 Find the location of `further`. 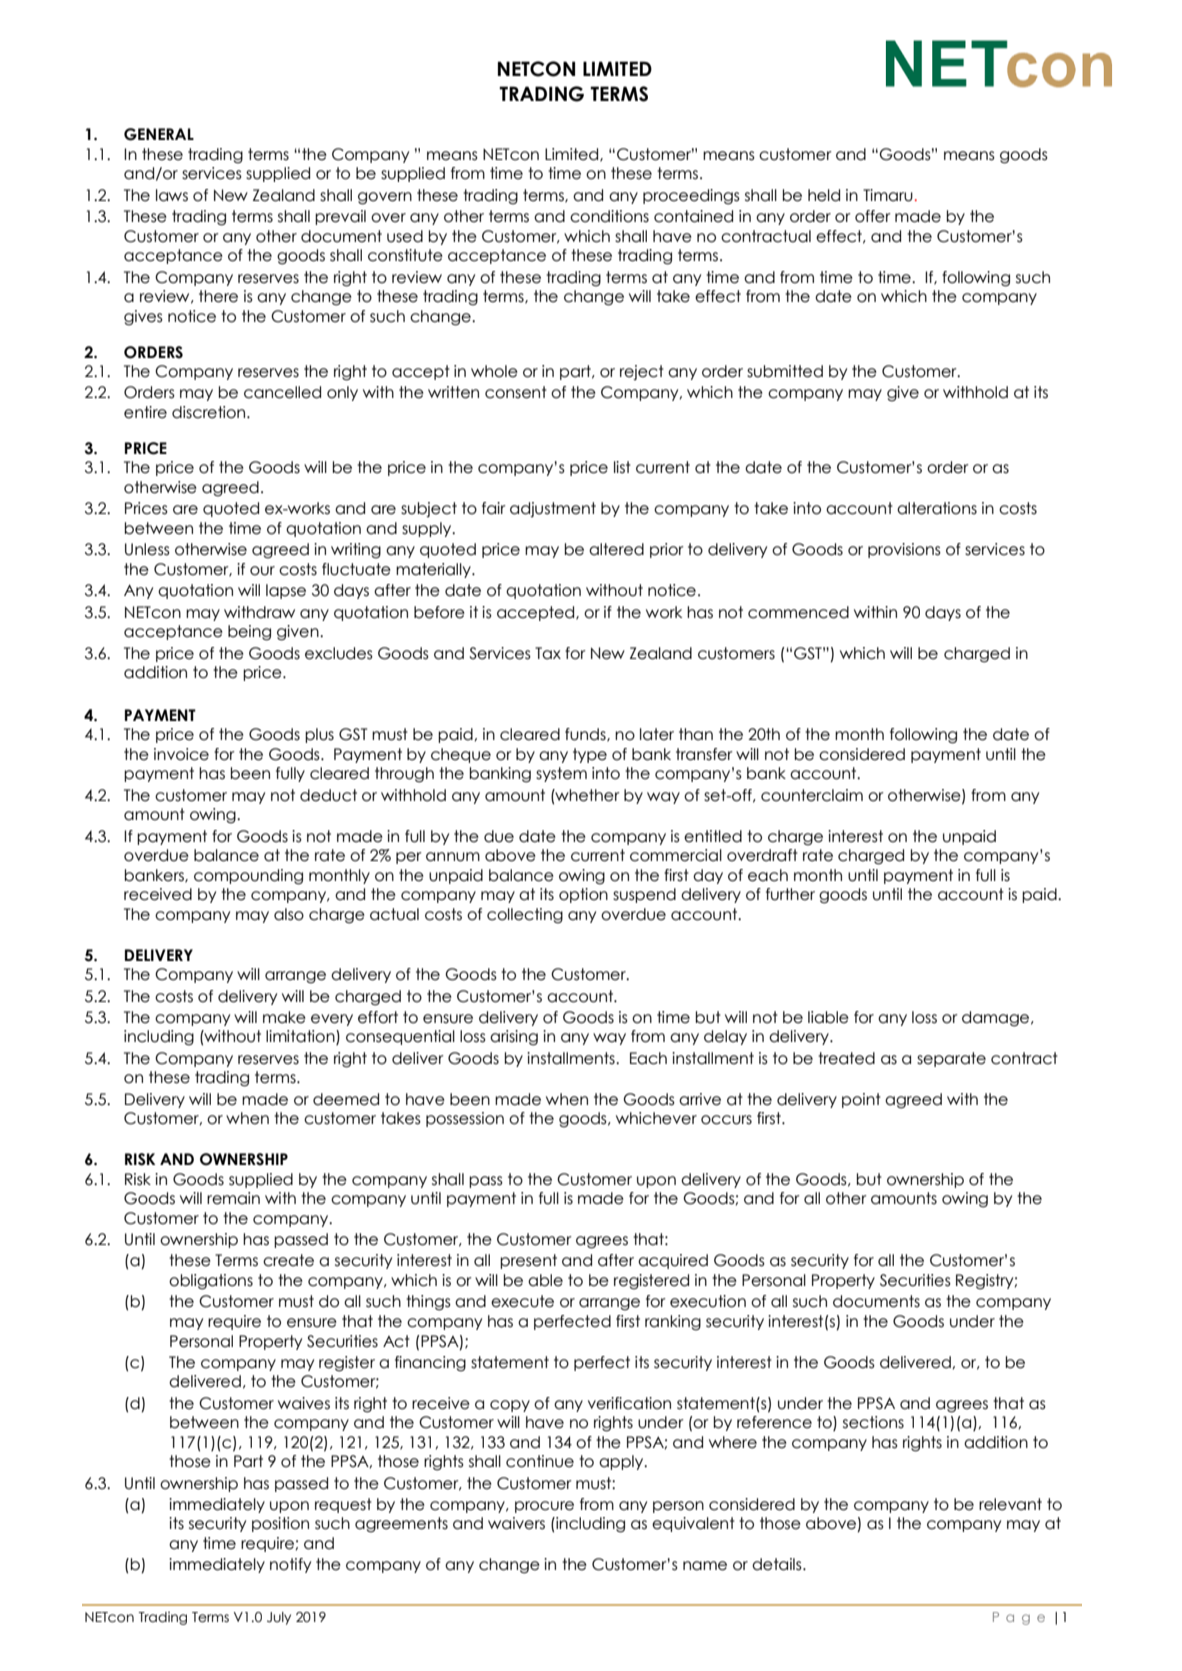

further is located at coordinates (790, 894).
